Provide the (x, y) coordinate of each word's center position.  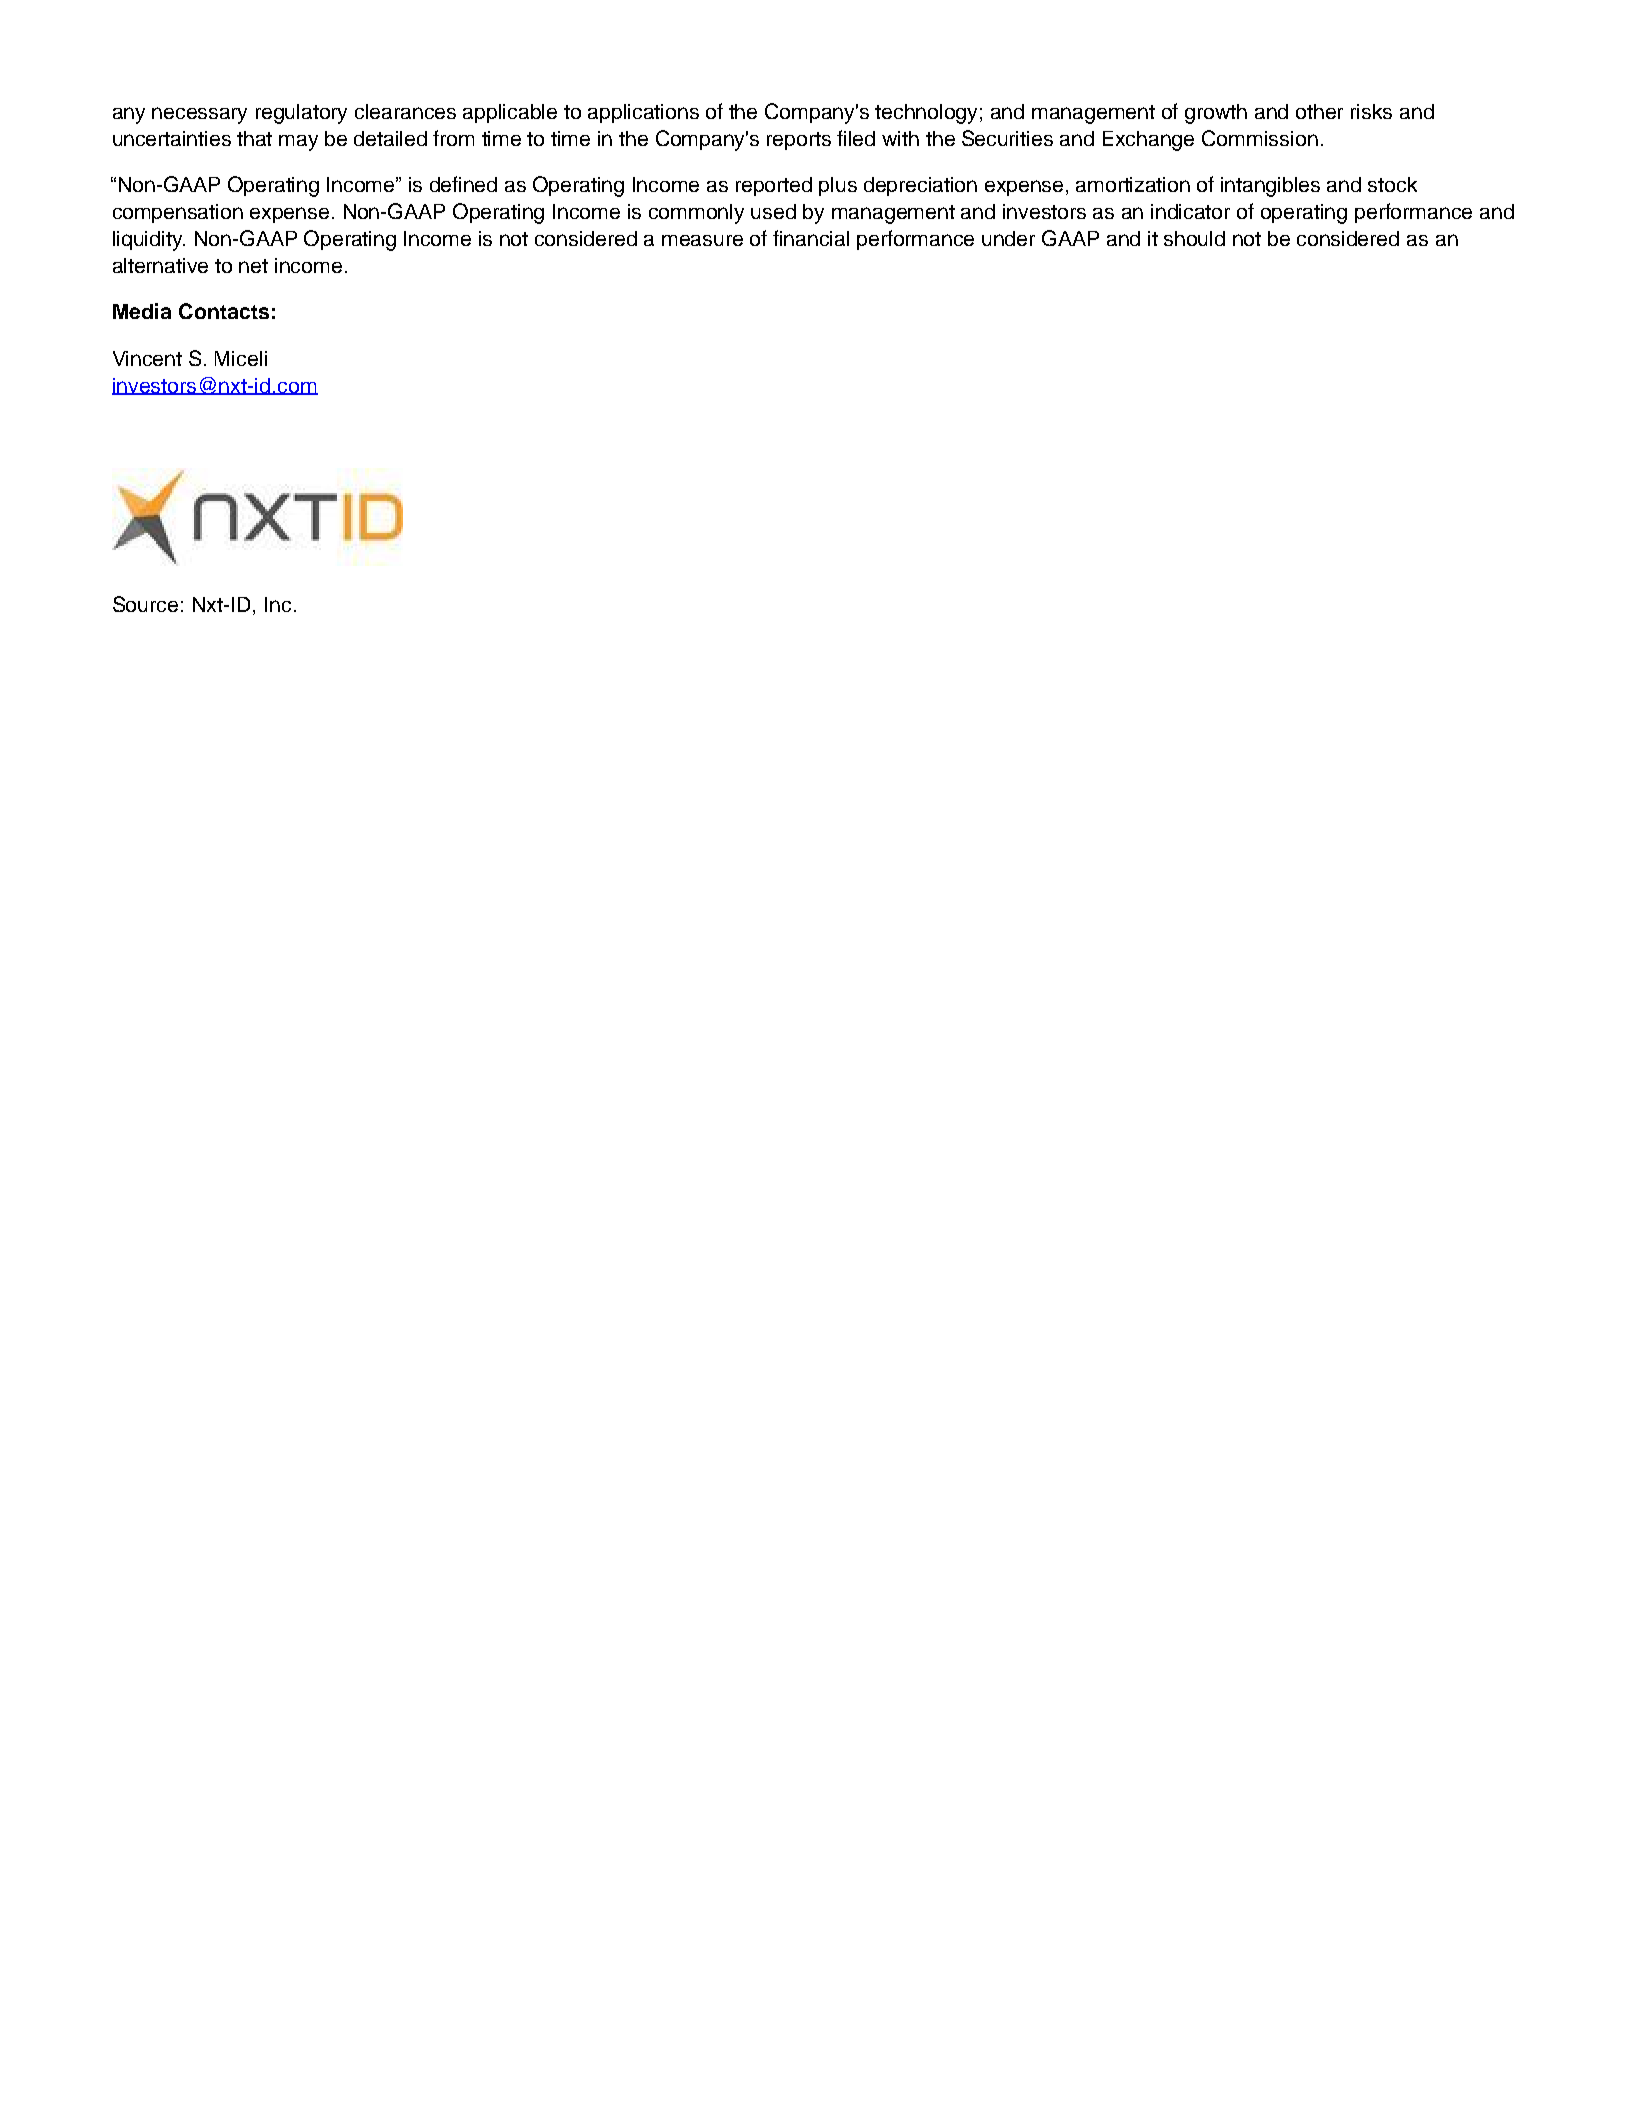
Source (145, 604)
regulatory (301, 114)
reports (799, 141)
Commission (1260, 138)
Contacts (224, 311)
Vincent (147, 358)
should (1194, 238)
